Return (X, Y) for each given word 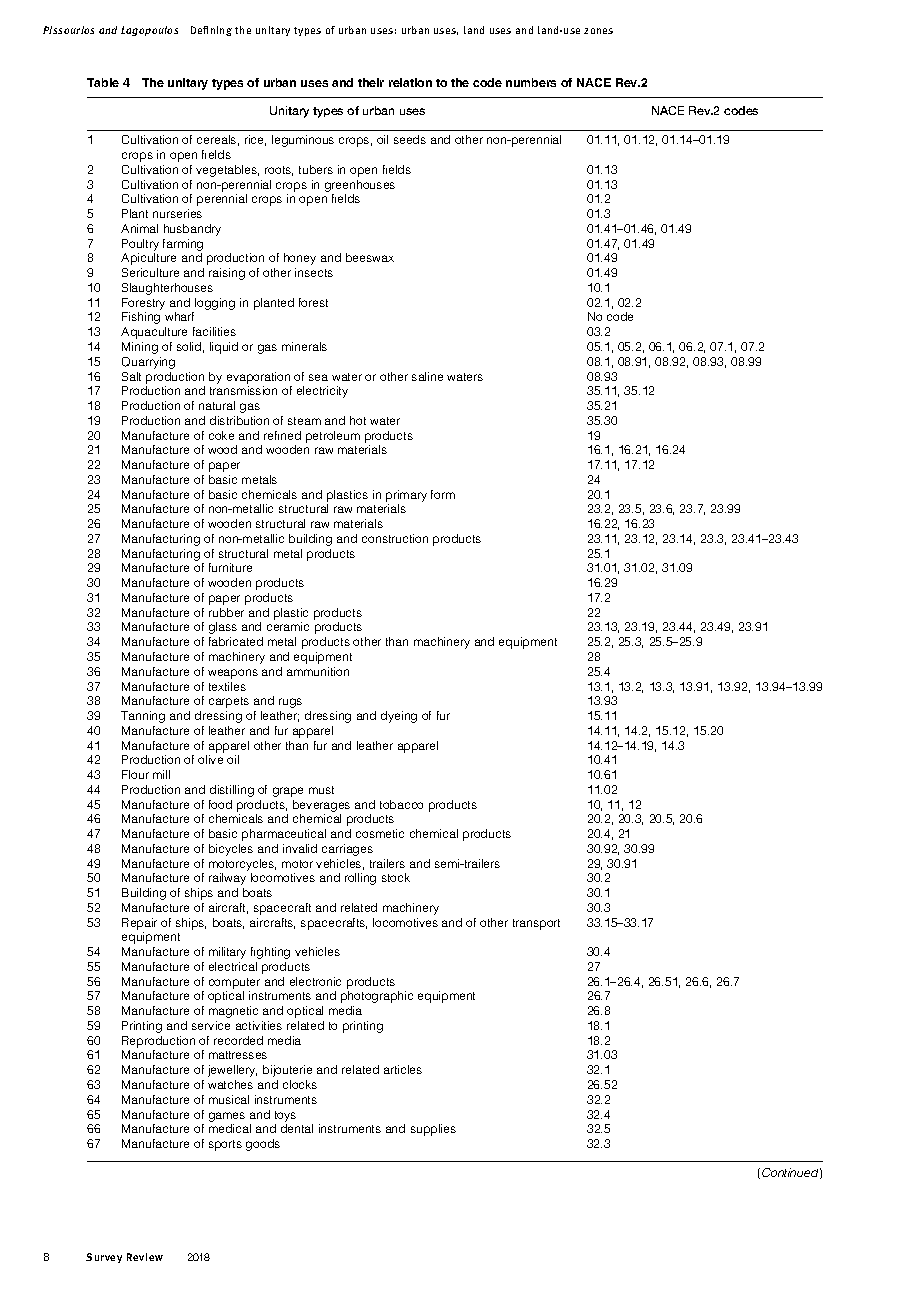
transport (536, 924)
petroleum (333, 437)
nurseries (177, 213)
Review (145, 1257)
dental (297, 1128)
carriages (347, 850)
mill (161, 774)
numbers (531, 82)
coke (221, 435)
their (371, 82)
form (443, 494)
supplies (433, 1130)
